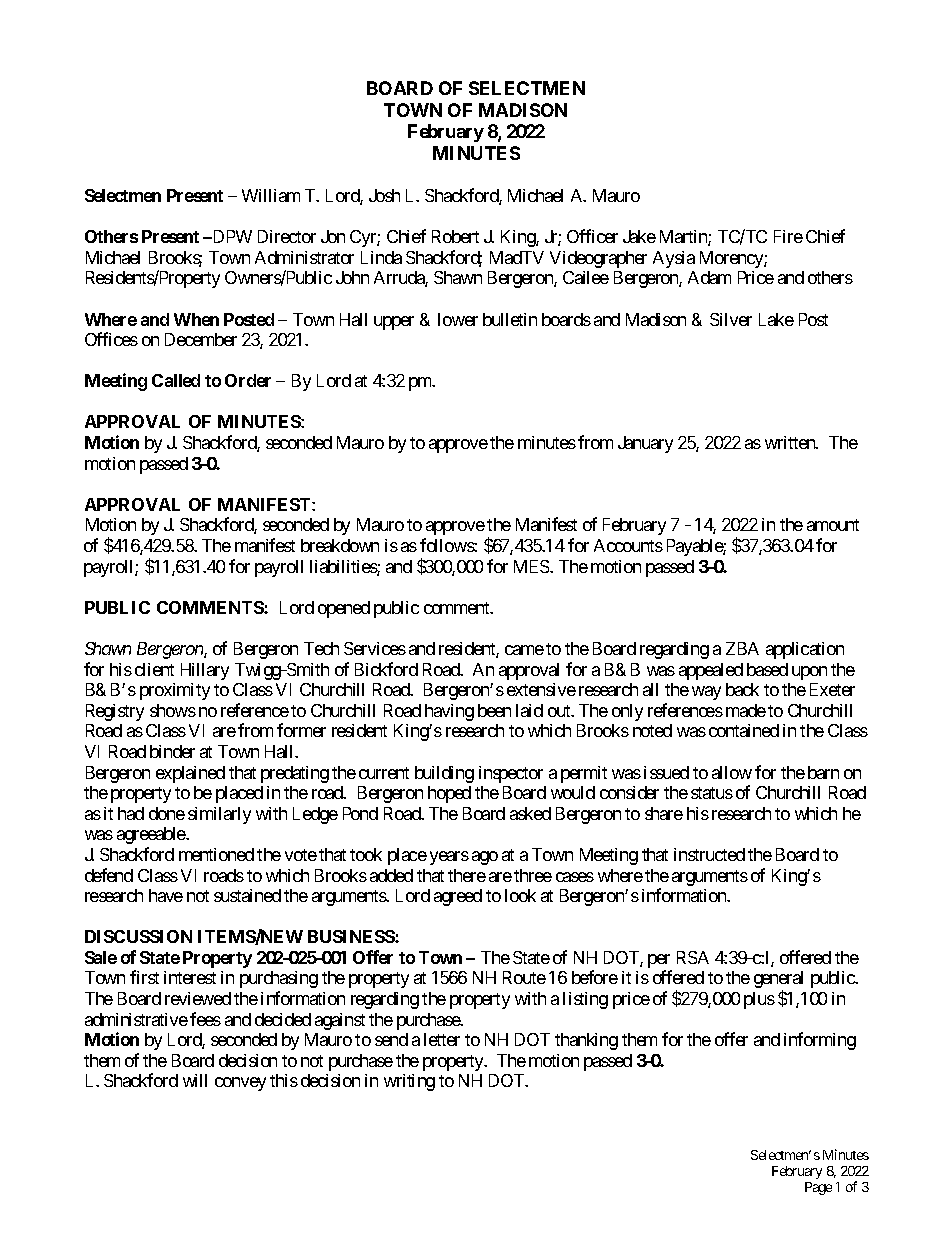 The width and height of the page is (952, 1233). I want to click on writing, so click(409, 1082).
